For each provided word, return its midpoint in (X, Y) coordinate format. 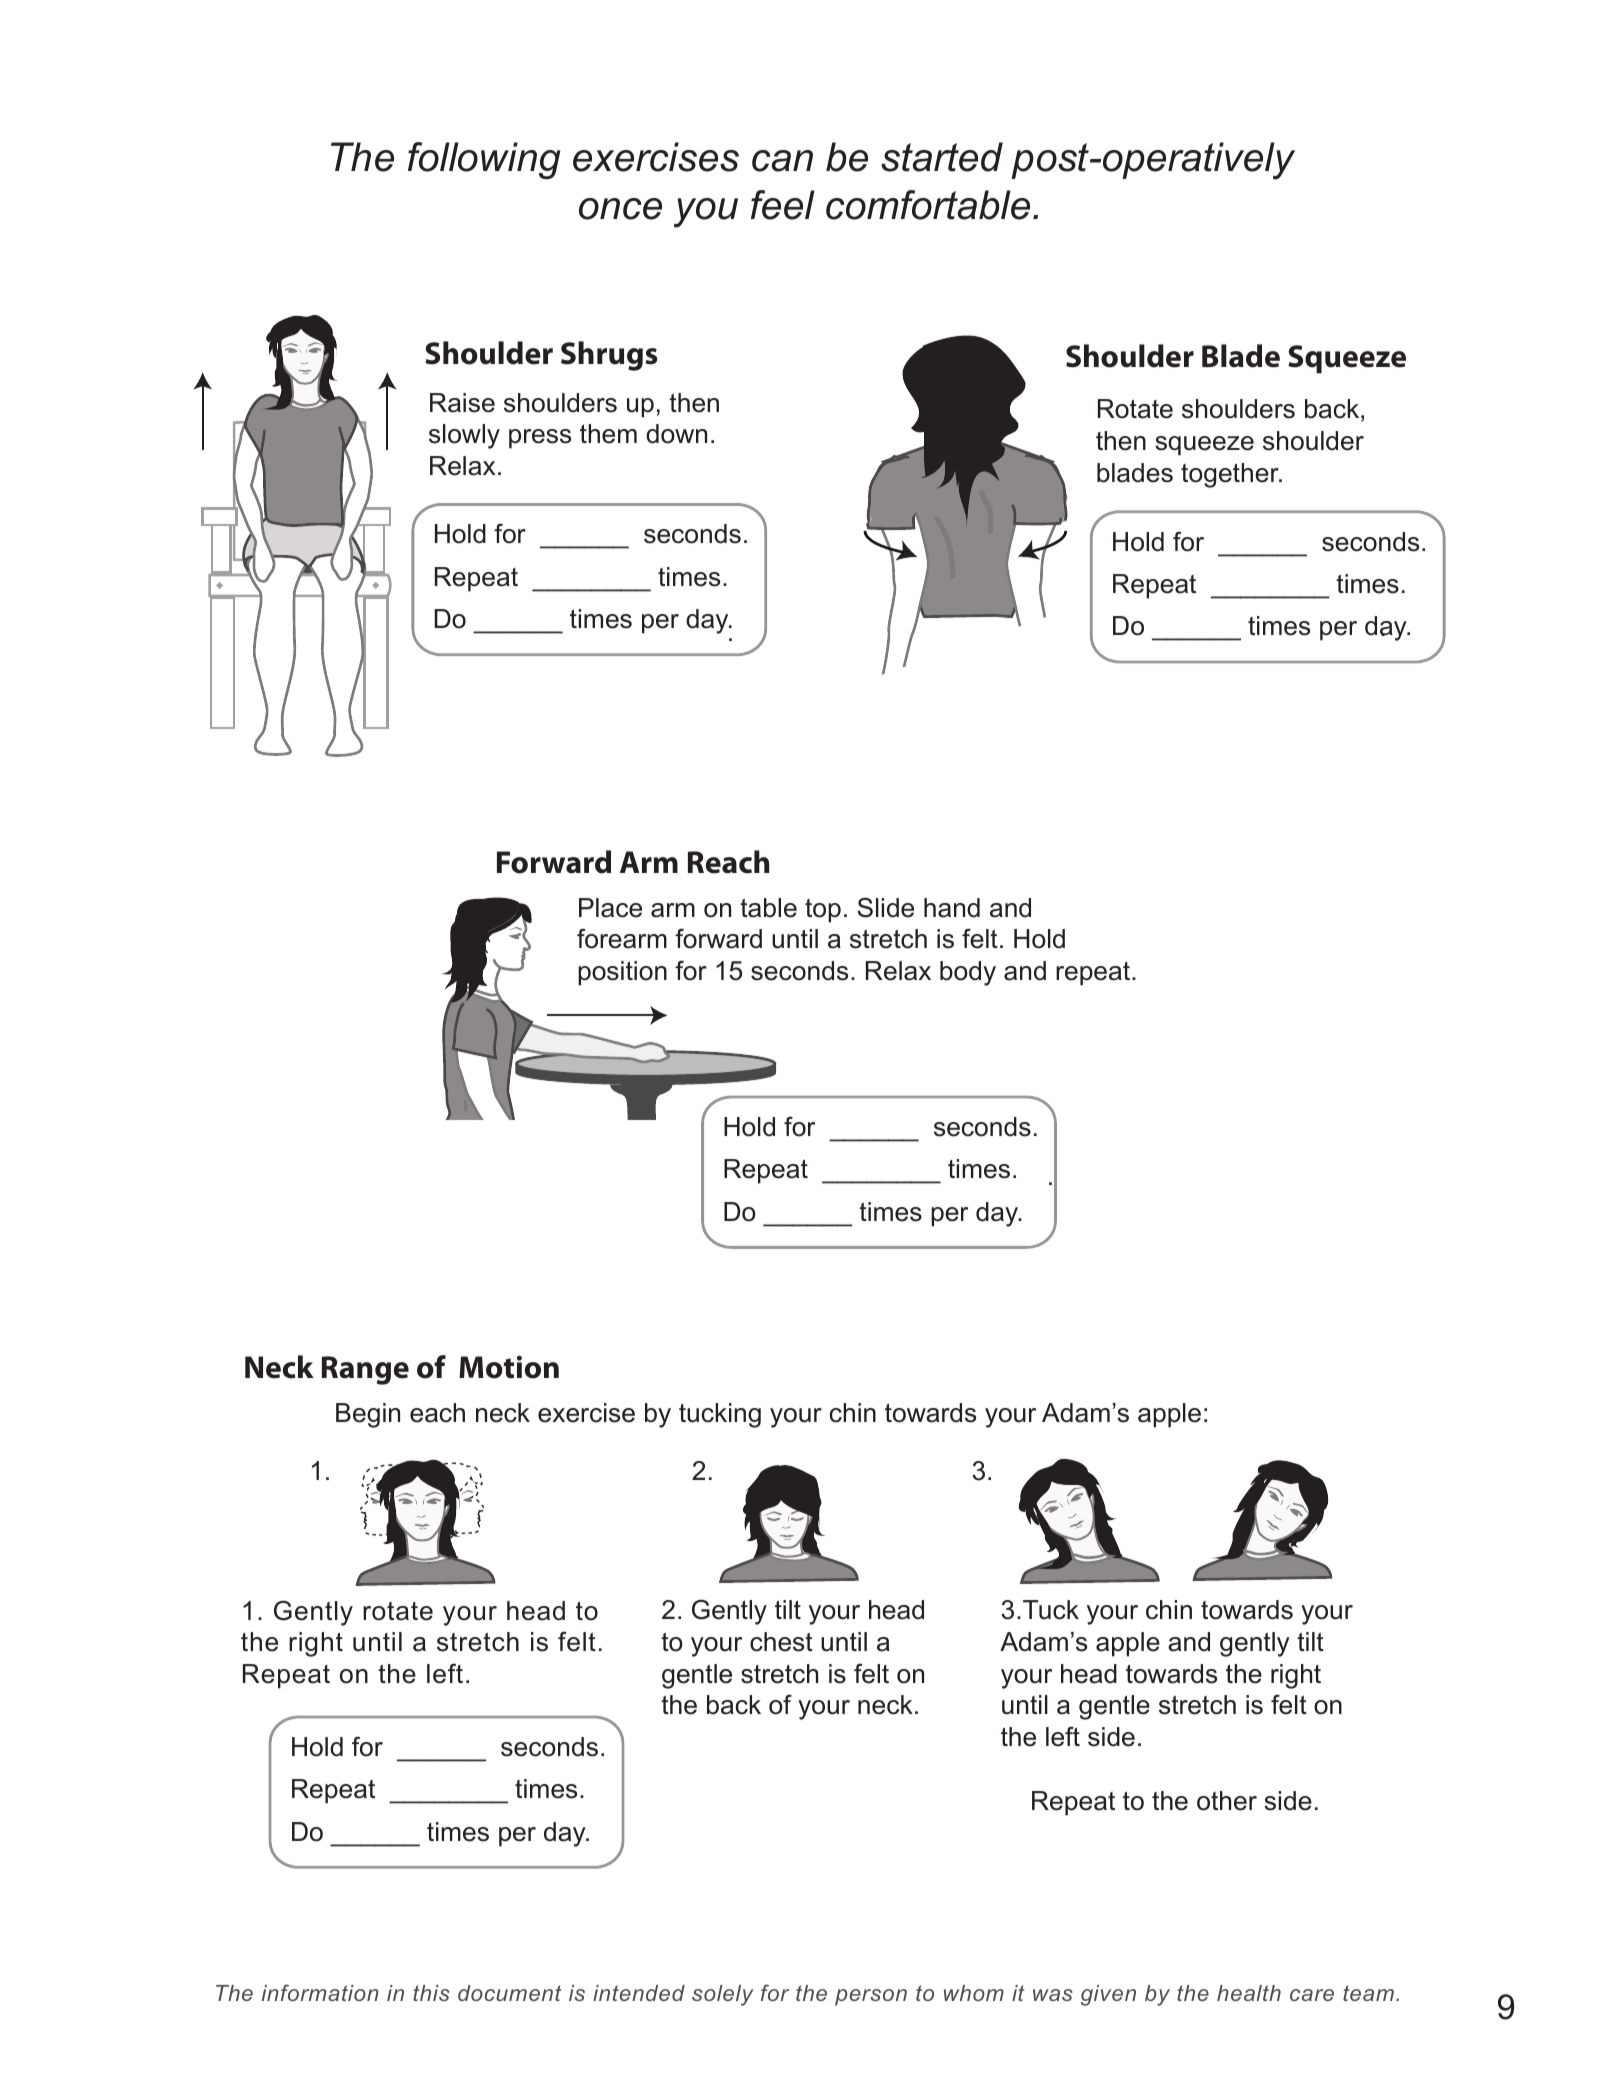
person (871, 1997)
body (968, 973)
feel (783, 205)
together (1231, 475)
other (1227, 1801)
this (431, 1993)
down (676, 434)
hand (952, 908)
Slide (885, 907)
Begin (368, 1415)
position (622, 973)
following (484, 160)
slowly (464, 436)
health (1249, 1993)
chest (781, 1642)
